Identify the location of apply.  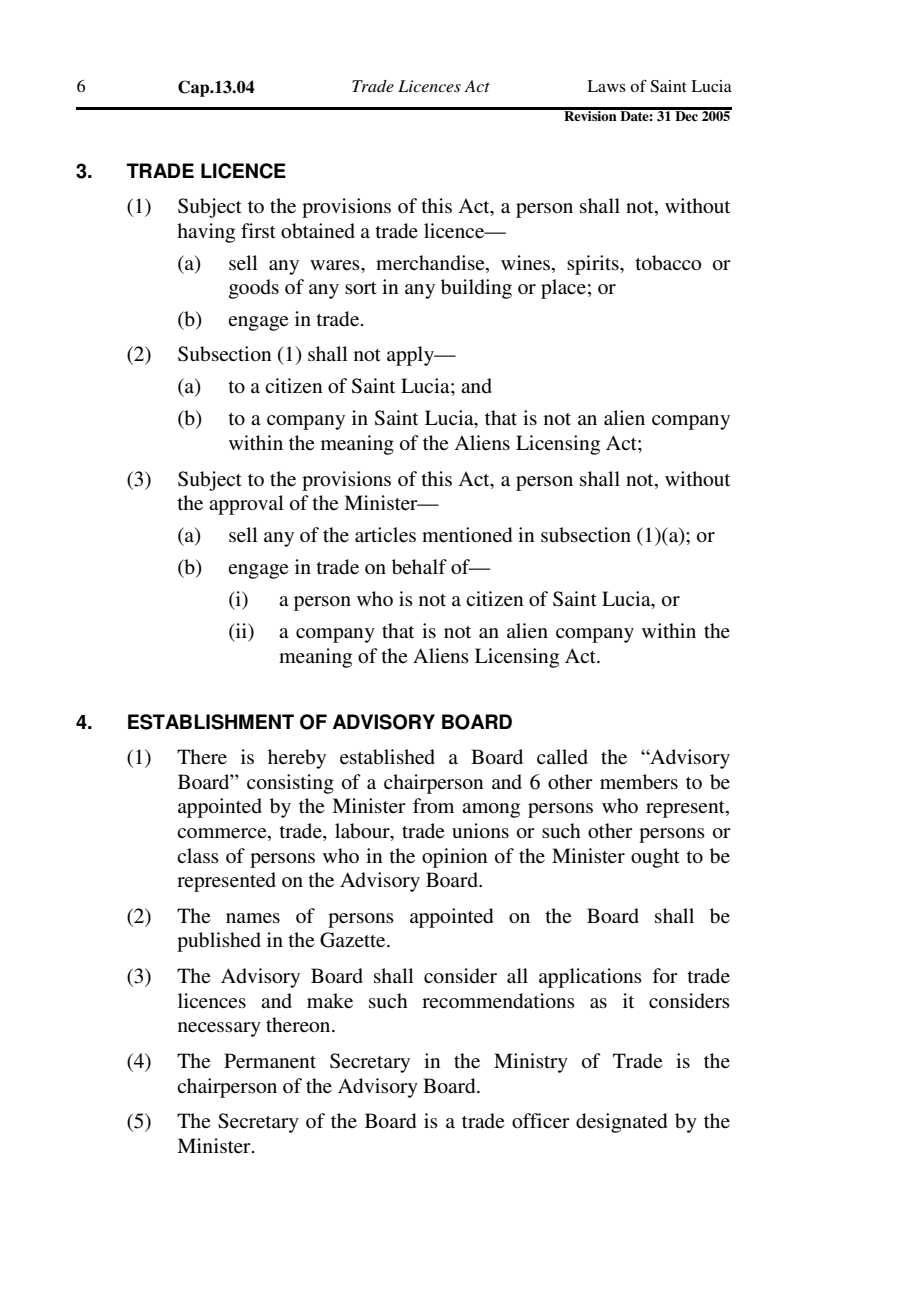
(411, 356).
